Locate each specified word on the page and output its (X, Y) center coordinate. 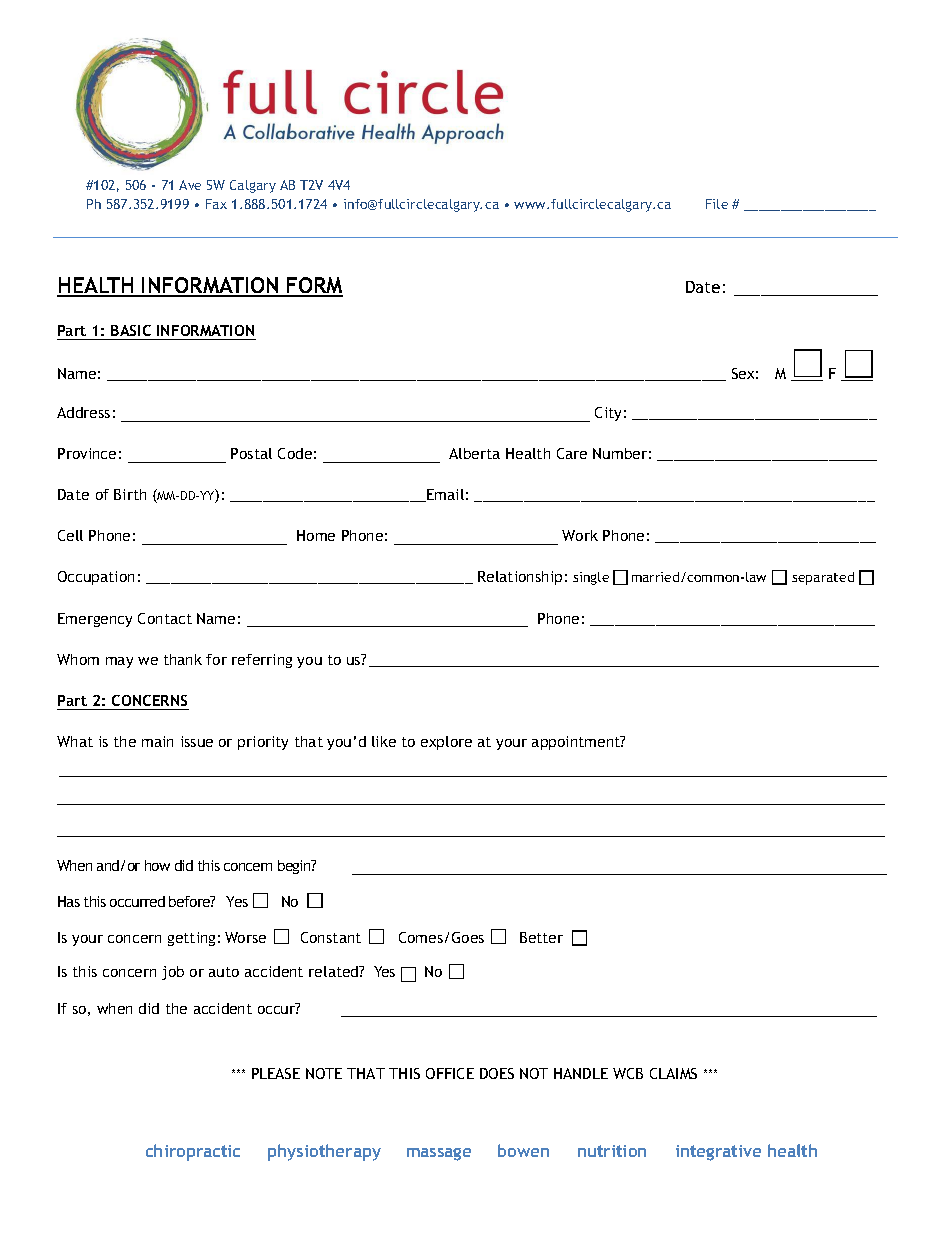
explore (446, 743)
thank (183, 659)
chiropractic (193, 1152)
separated (823, 578)
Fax (216, 204)
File (717, 204)
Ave (190, 185)
